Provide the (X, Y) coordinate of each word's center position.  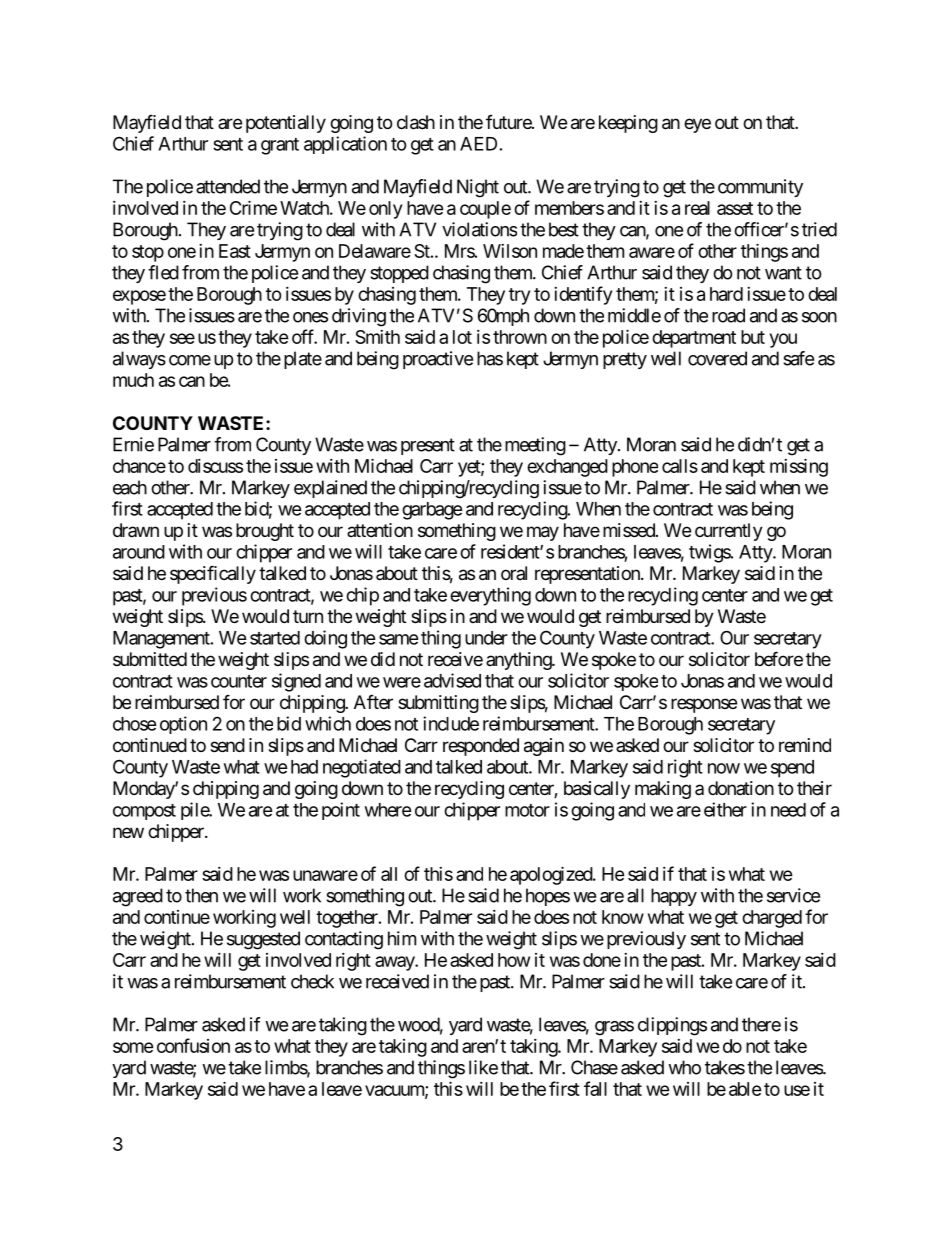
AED (478, 144)
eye (697, 125)
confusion (193, 1045)
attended (228, 186)
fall (595, 1088)
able (745, 1089)
